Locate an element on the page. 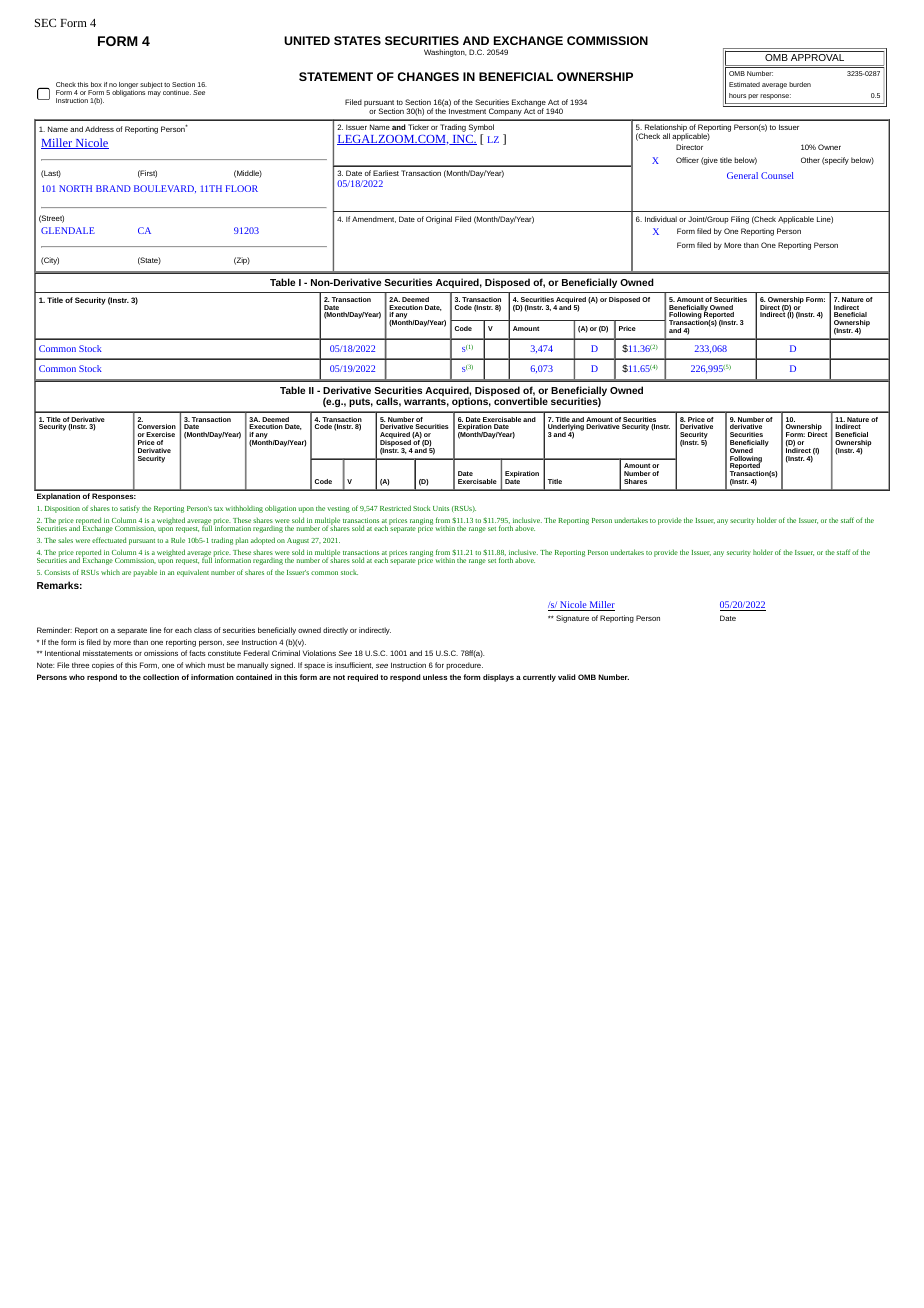 Image resolution: width=924 pixels, height=1308 pixels. Filing is located at coordinates (740, 220).
